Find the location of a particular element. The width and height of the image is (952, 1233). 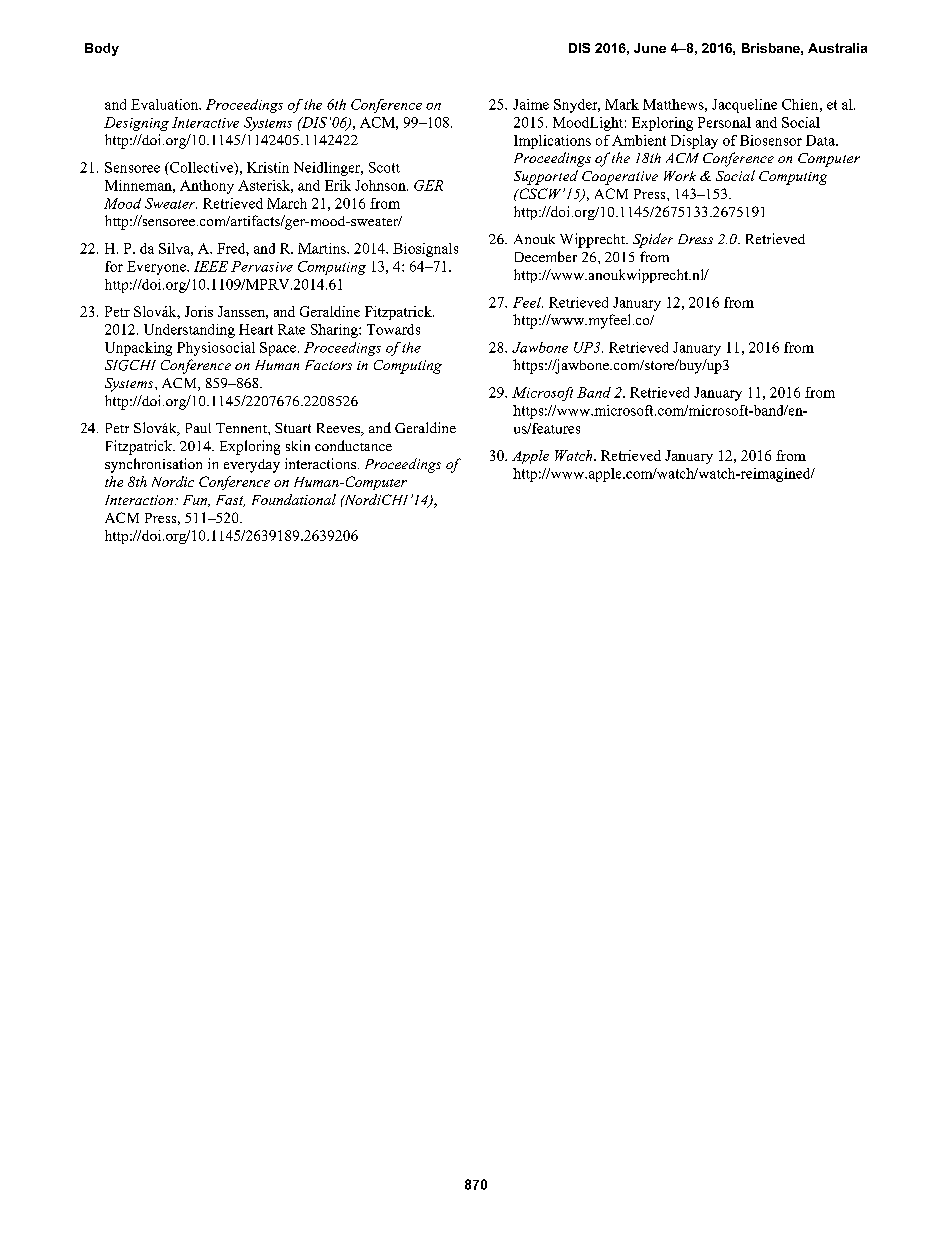

Jaime is located at coordinates (531, 104).
